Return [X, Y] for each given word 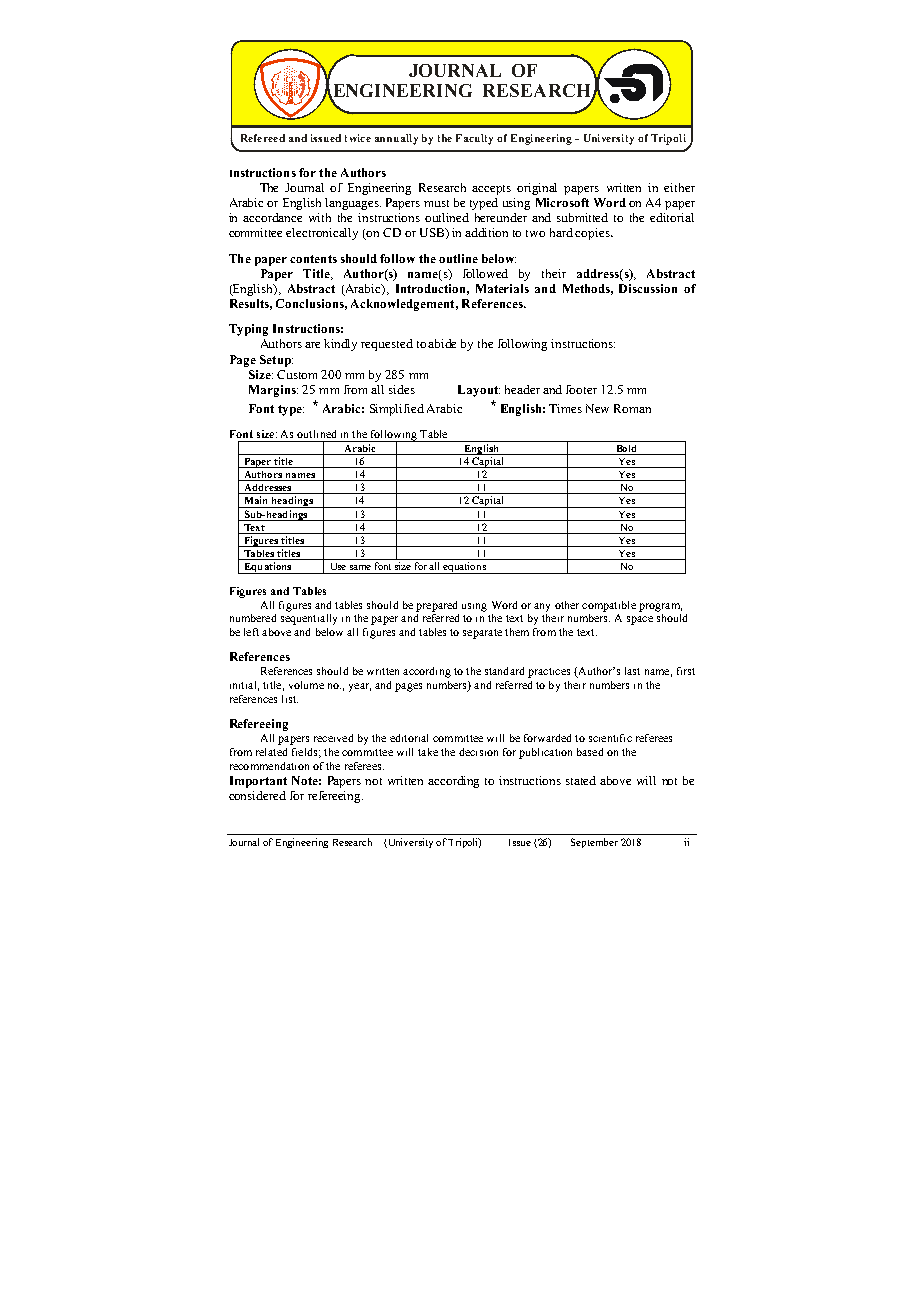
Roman [632, 408]
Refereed [263, 138]
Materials [502, 288]
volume [306, 685]
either [679, 187]
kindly [340, 345]
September [594, 843]
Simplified [397, 410]
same [360, 567]
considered [257, 795]
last [632, 671]
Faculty [474, 139]
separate [482, 634]
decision [478, 752]
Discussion [648, 288]
